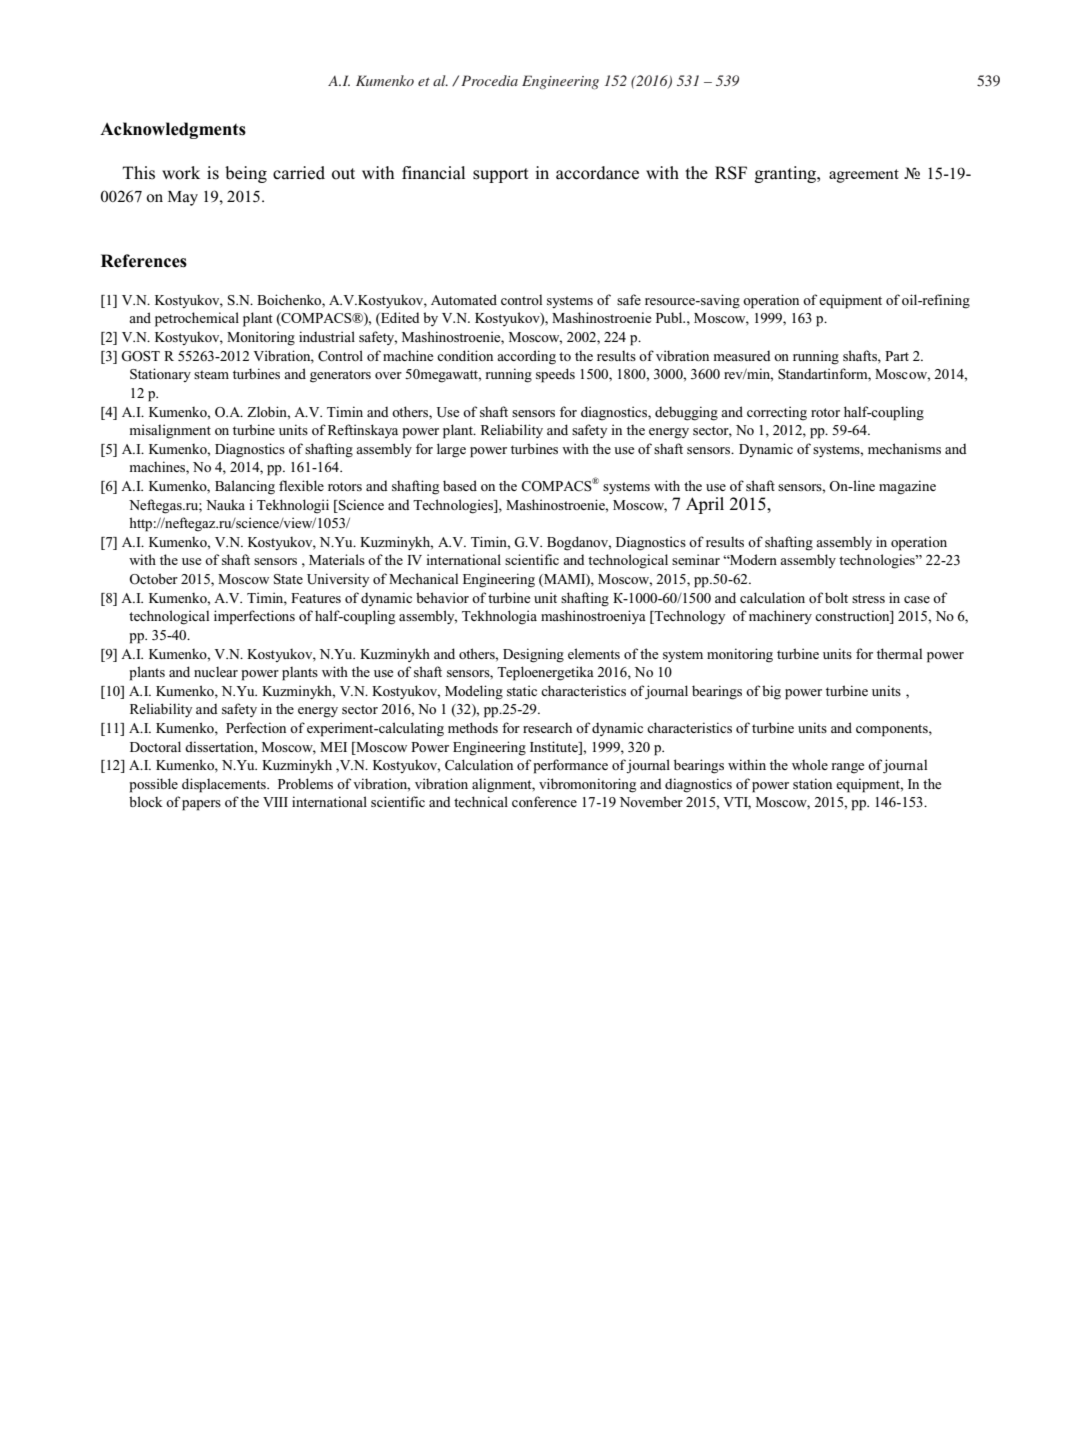 The image size is (1066, 1455). Describe the element at coordinates (288, 579) in the document. I see `State` at that location.
